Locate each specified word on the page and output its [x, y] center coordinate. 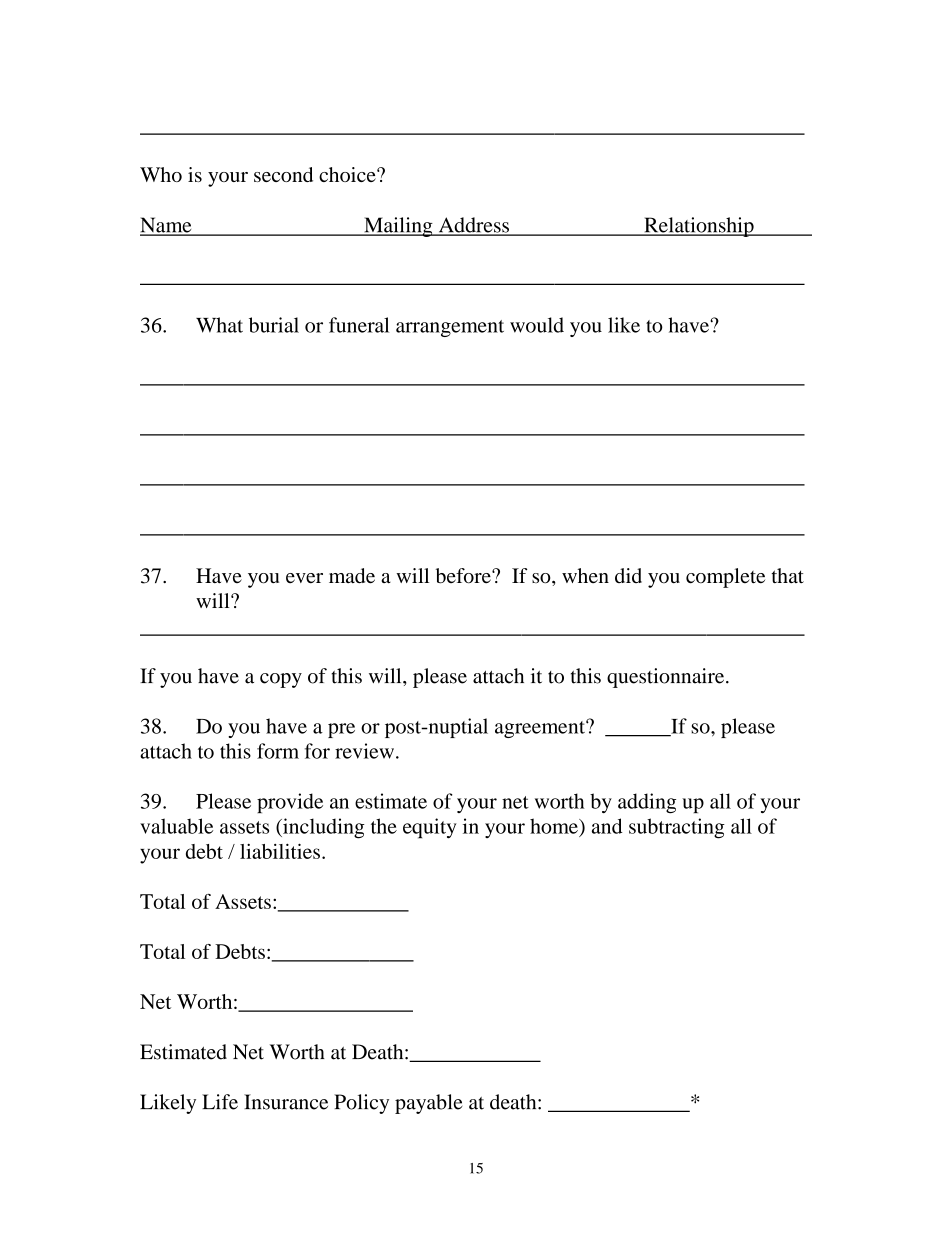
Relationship [699, 227]
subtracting [677, 828]
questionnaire [667, 678]
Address [473, 226]
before [464, 576]
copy [281, 680]
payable [428, 1104]
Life [220, 1102]
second [283, 174]
